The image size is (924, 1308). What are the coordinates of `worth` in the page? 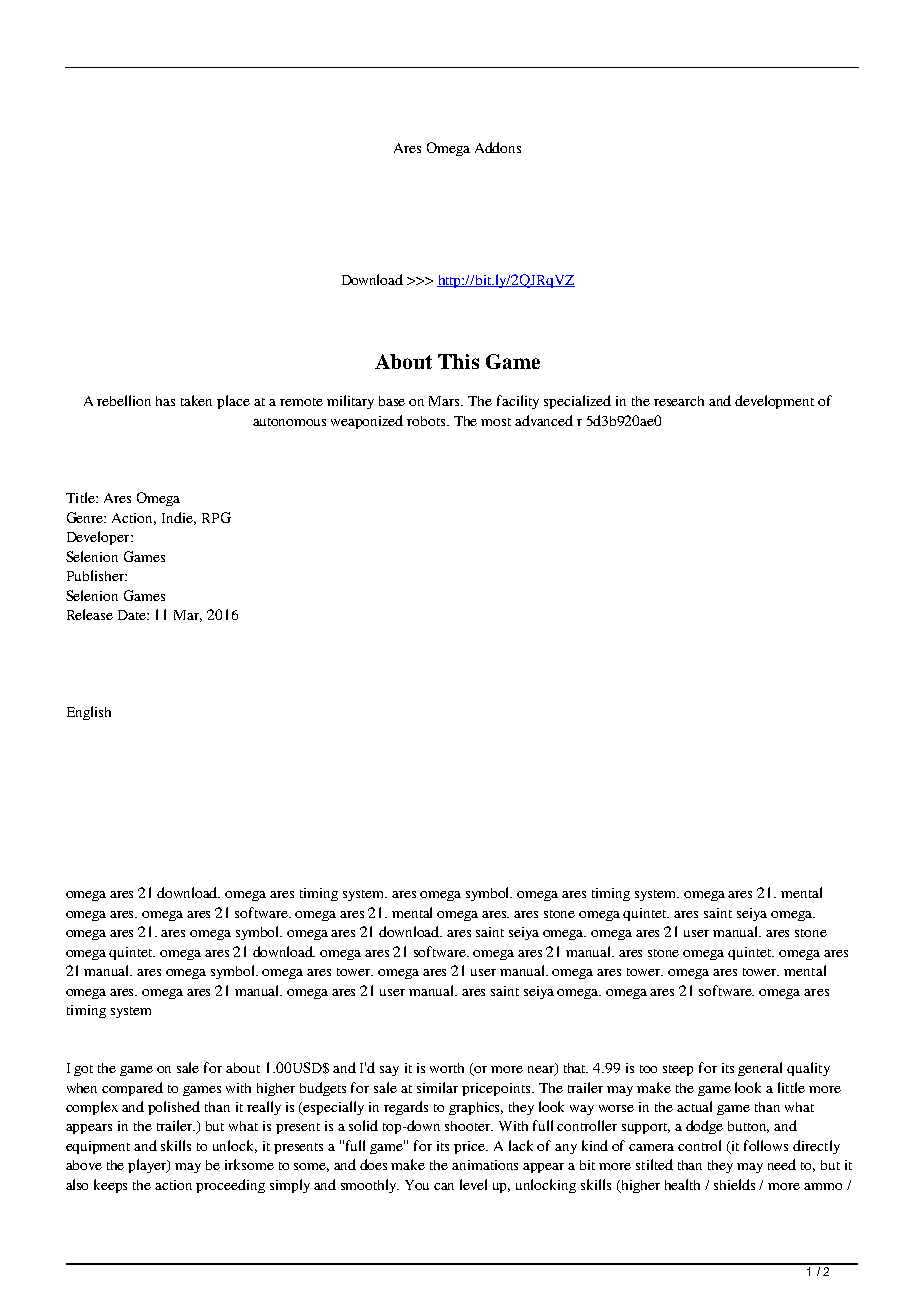 It's located at (447, 1068).
